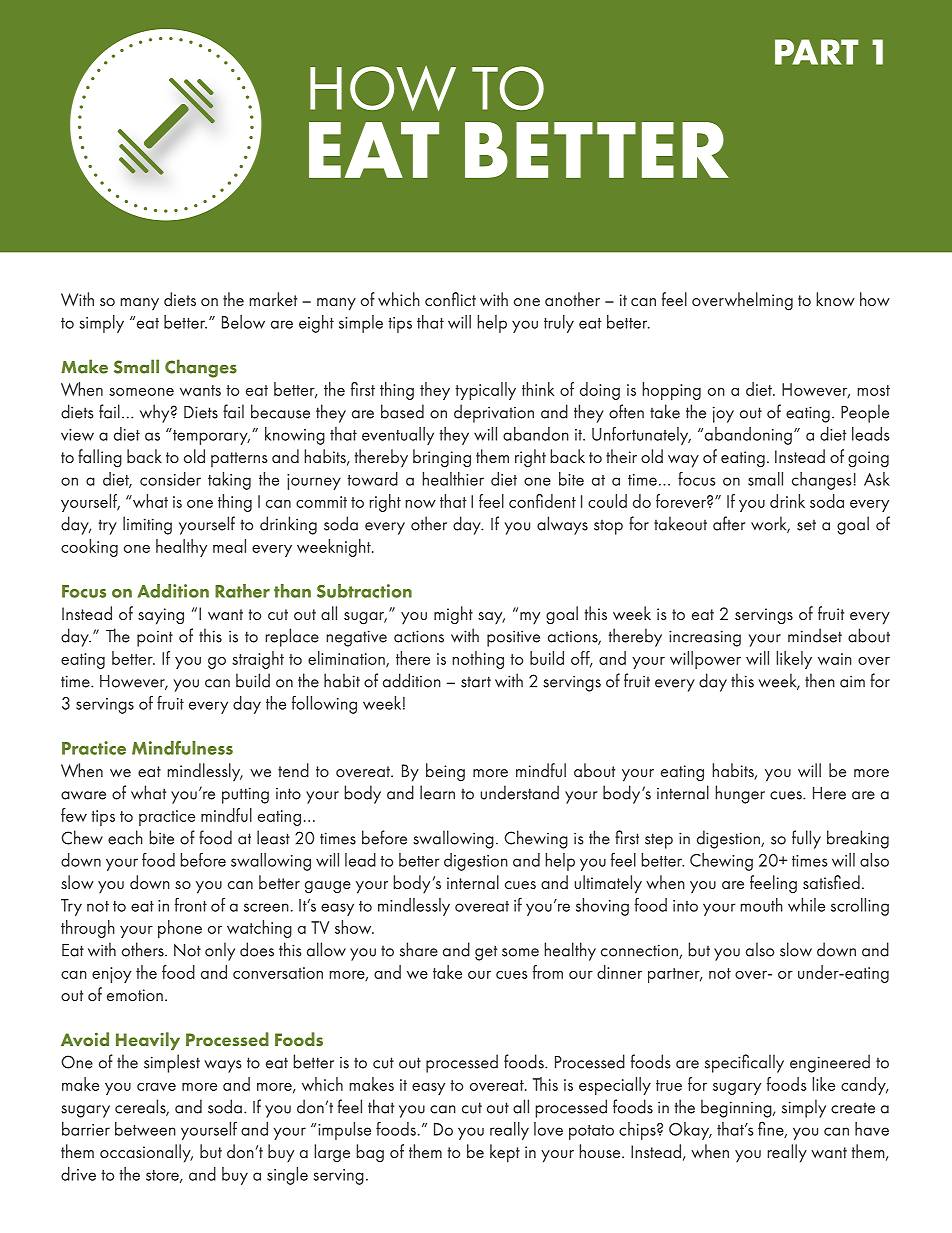 This screenshot has width=952, height=1233. Describe the element at coordinates (873, 390) in the screenshot. I see `most` at that location.
